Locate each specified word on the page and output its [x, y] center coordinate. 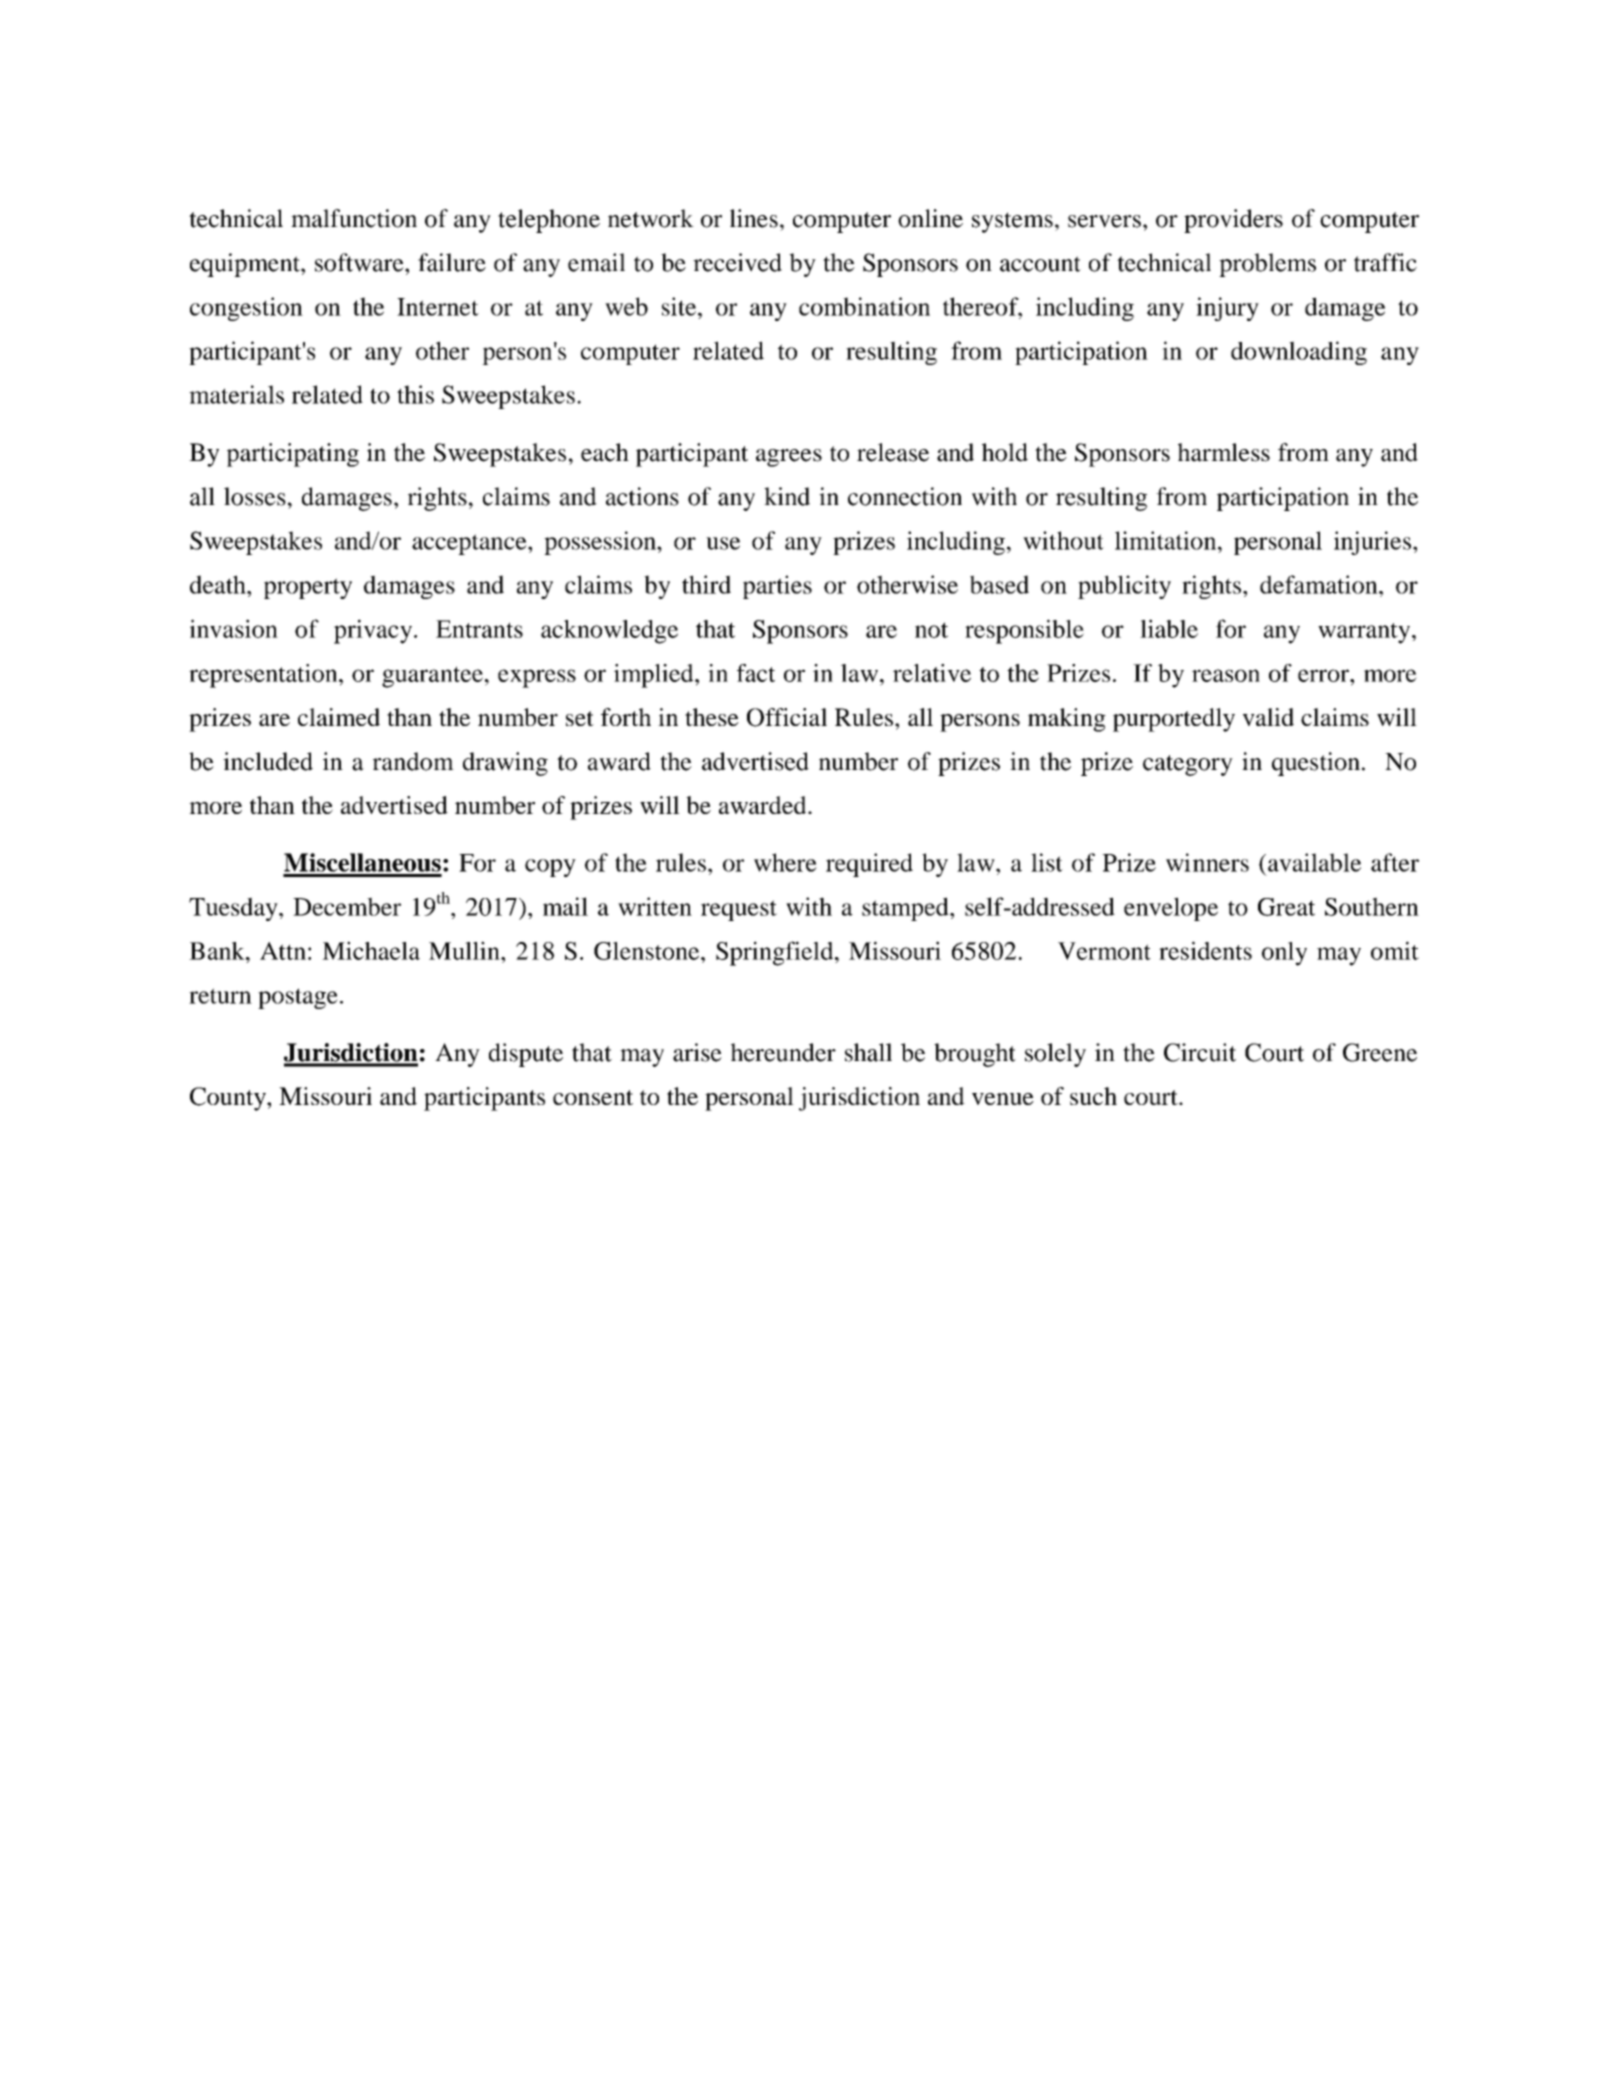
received [737, 262]
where [785, 862]
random [413, 761]
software [360, 262]
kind [787, 496]
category [1188, 765]
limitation [1167, 540]
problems [1267, 265]
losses [255, 496]
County [229, 1099]
